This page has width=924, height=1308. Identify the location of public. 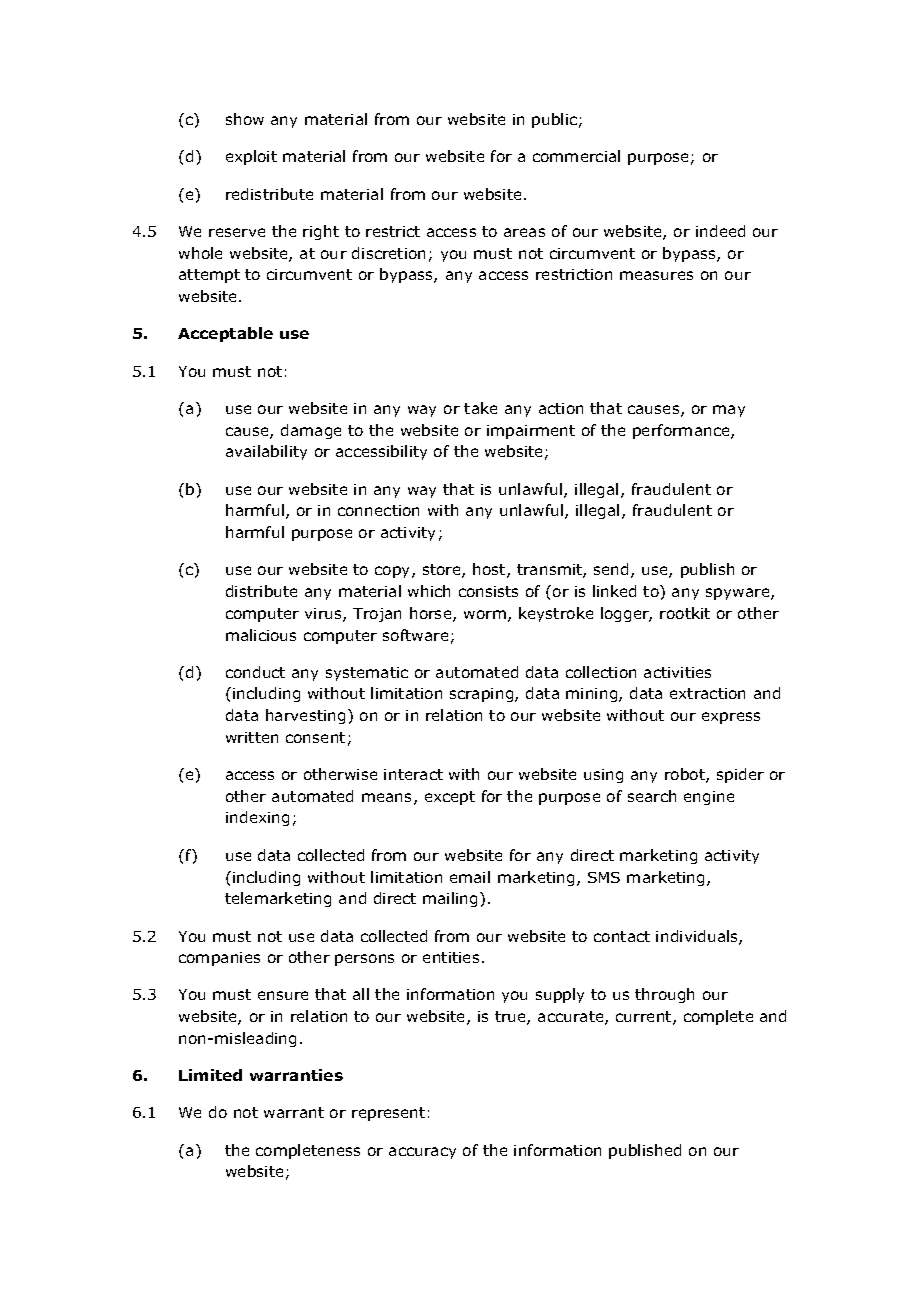
(556, 120).
